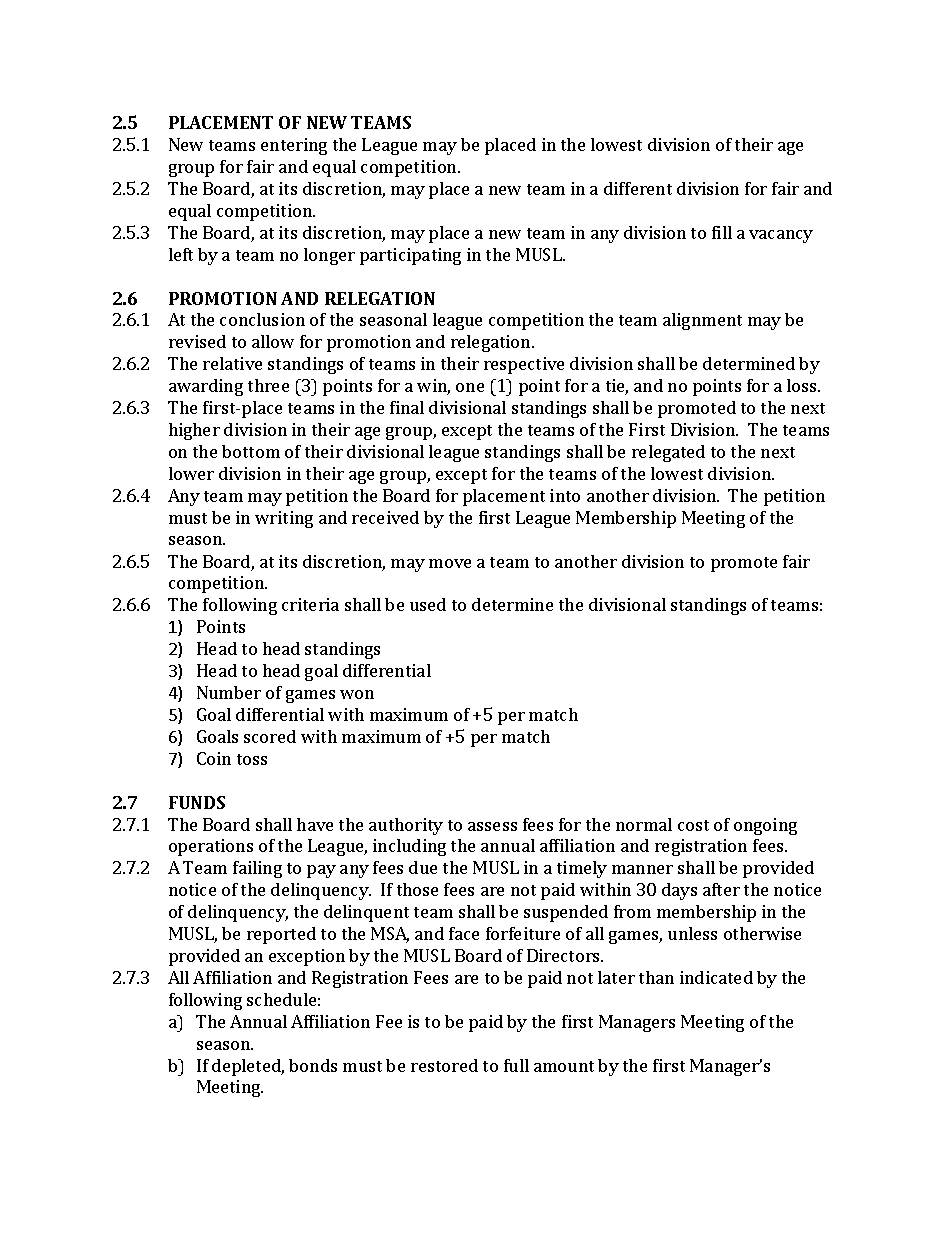  What do you see at coordinates (294, 146) in the screenshot?
I see `entering` at bounding box center [294, 146].
